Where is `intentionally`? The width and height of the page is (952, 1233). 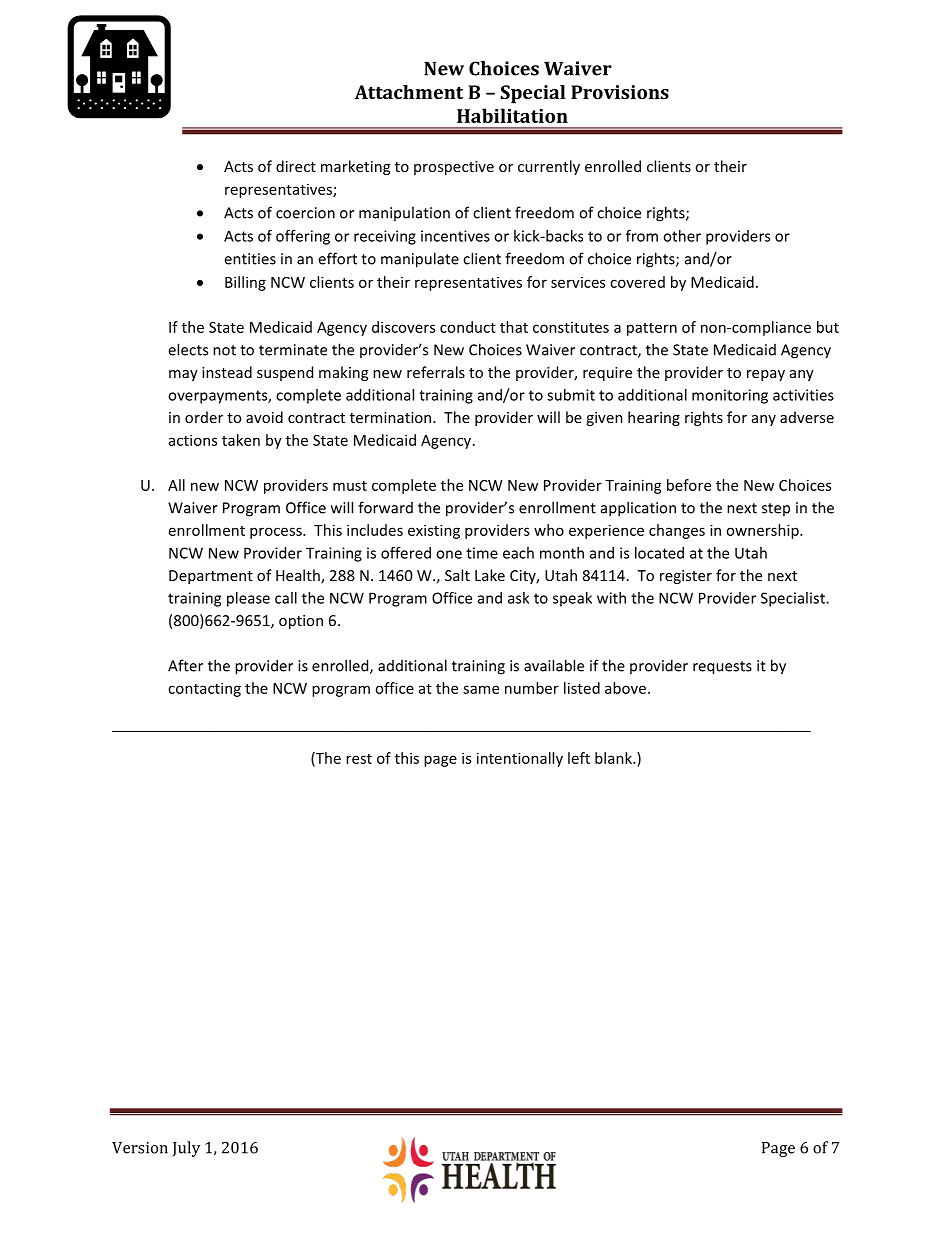
intentionally is located at coordinates (520, 759).
